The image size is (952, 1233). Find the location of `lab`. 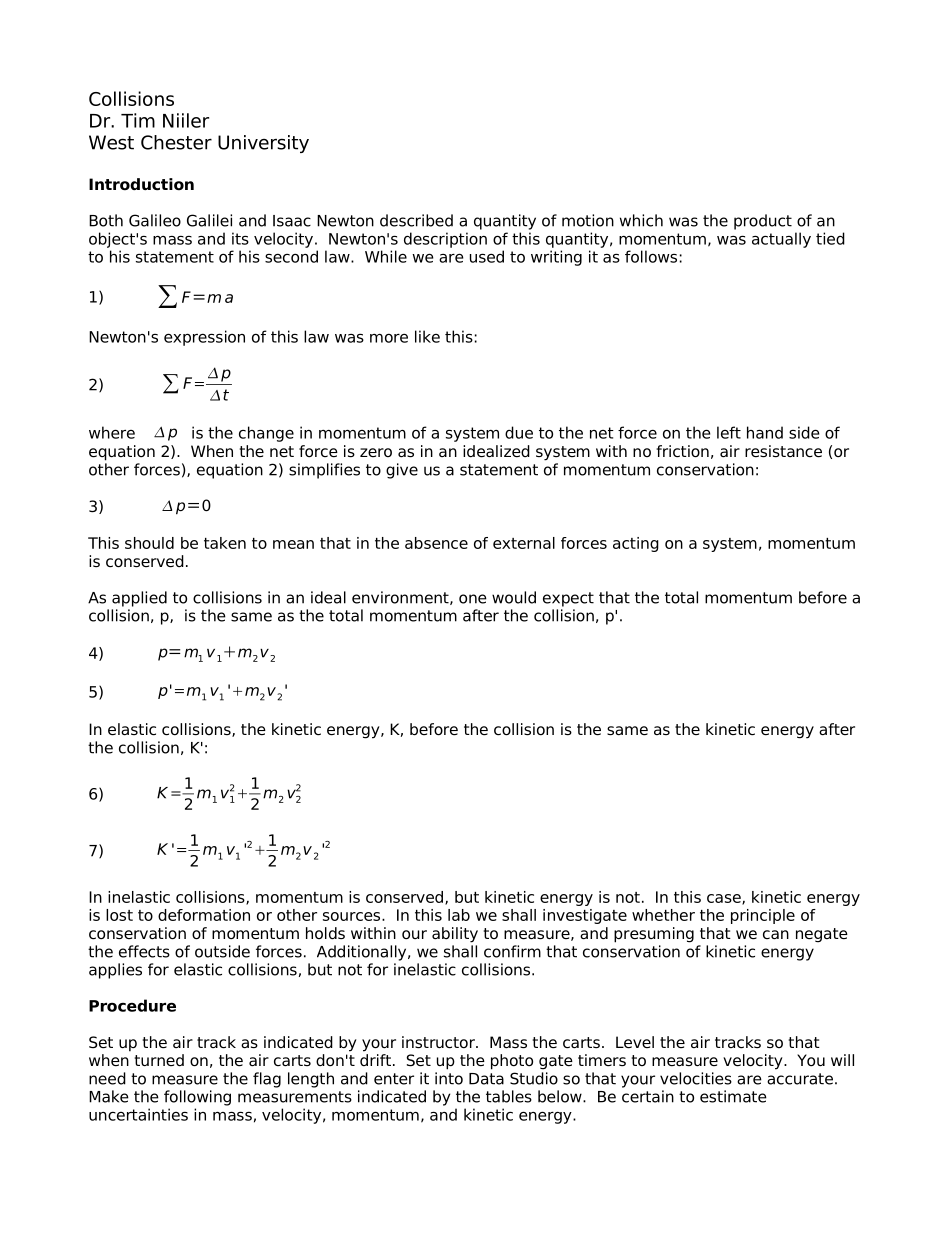

lab is located at coordinates (459, 915).
